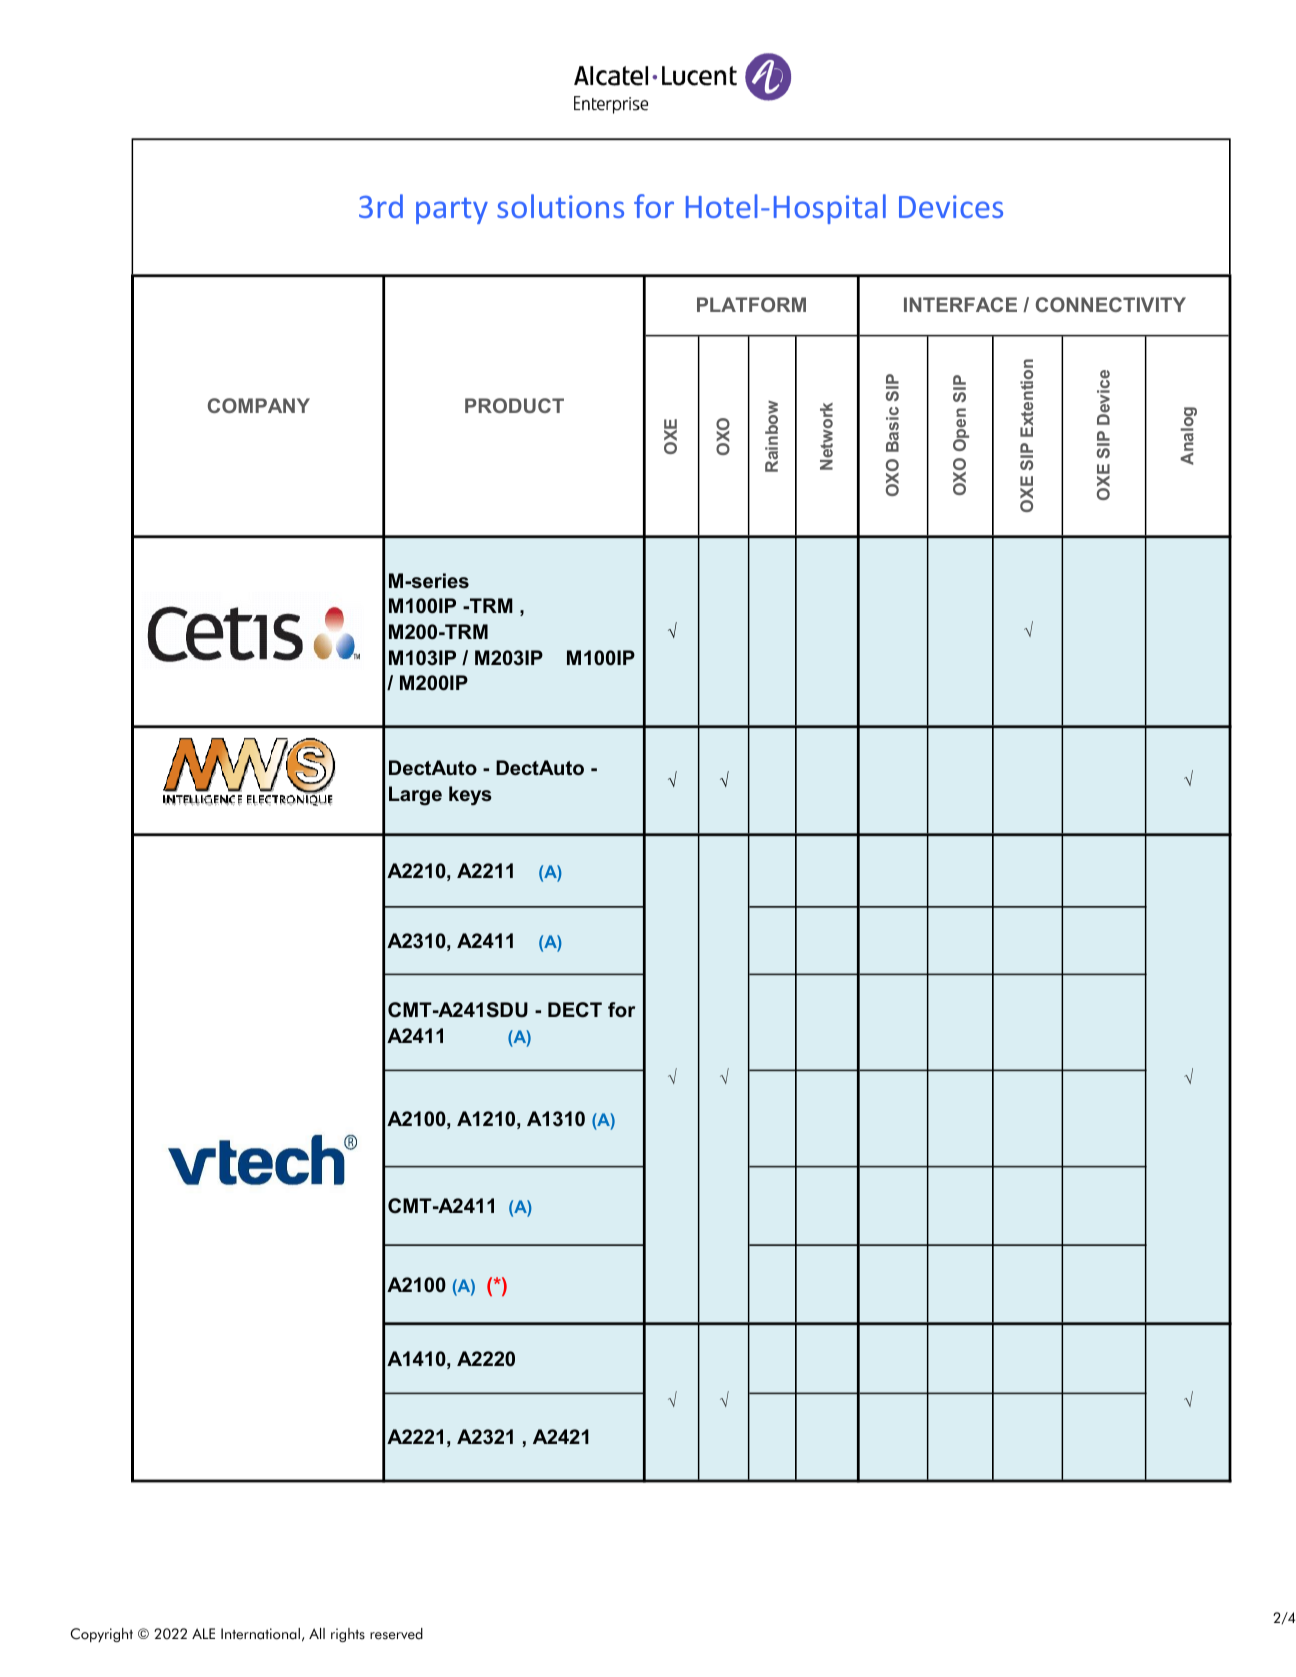 This screenshot has width=1296, height=1677. What do you see at coordinates (470, 796) in the screenshot?
I see `keys` at bounding box center [470, 796].
